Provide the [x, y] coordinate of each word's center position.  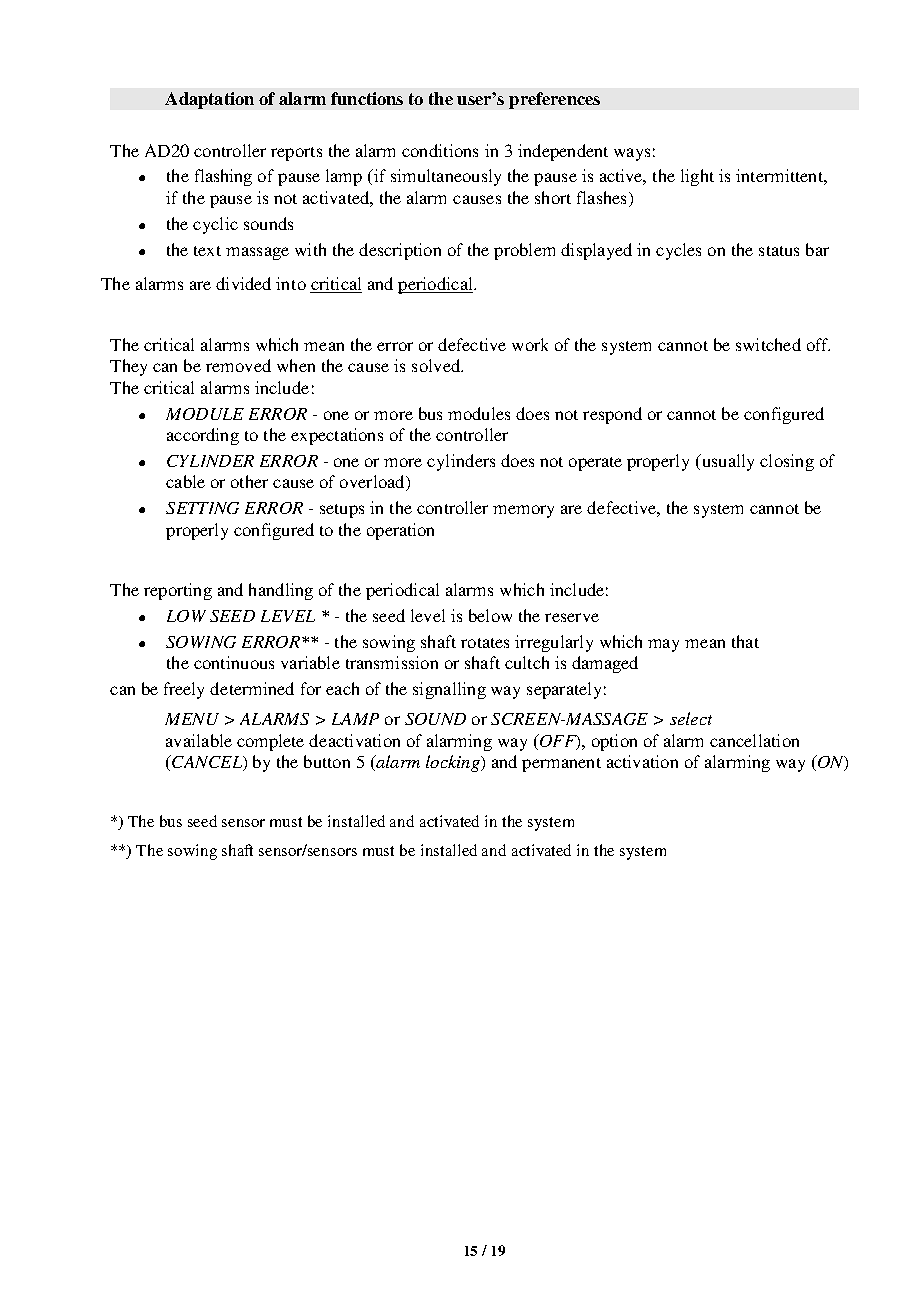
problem [524, 251]
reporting [178, 591]
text [207, 251]
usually [726, 462]
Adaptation [209, 100]
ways [632, 154]
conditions [440, 150]
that [745, 641]
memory [523, 511]
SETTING [202, 508]
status [779, 251]
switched [768, 344]
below [490, 615]
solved [437, 365]
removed [238, 365]
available [199, 740]
